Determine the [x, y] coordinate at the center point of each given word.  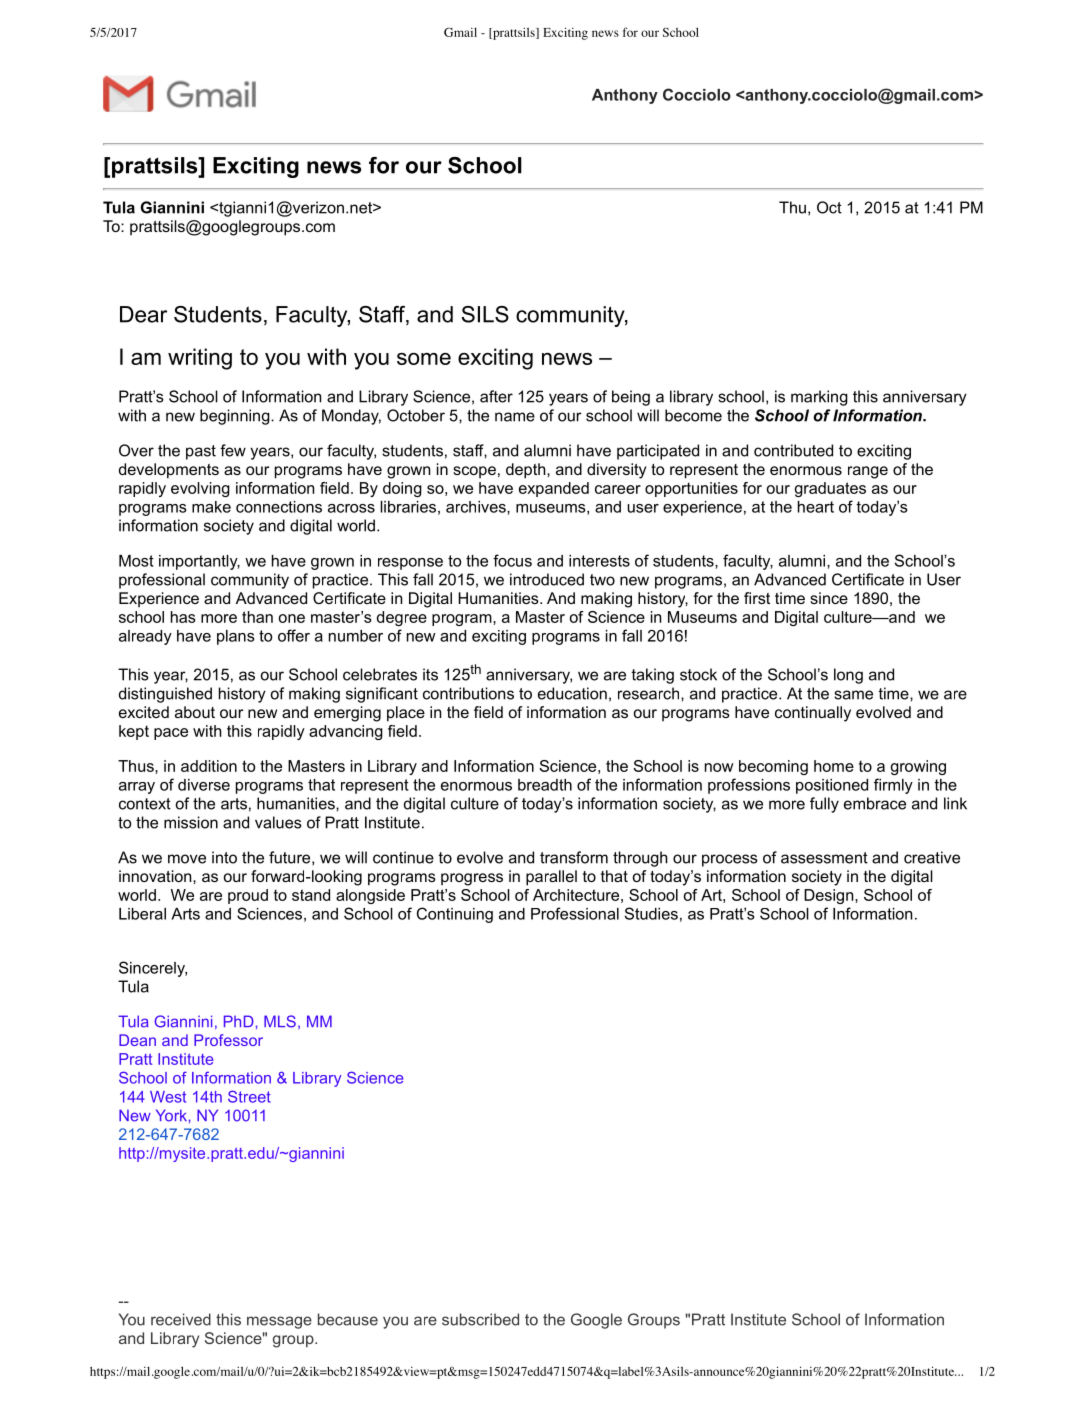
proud [248, 896]
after [496, 396]
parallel [551, 878]
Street [249, 1096]
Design [830, 896]
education [572, 693]
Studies [651, 913]
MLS [280, 1021]
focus [512, 560]
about [195, 712]
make [211, 507]
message [279, 1322]
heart [816, 507]
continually [813, 714]
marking [819, 398]
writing [200, 359]
